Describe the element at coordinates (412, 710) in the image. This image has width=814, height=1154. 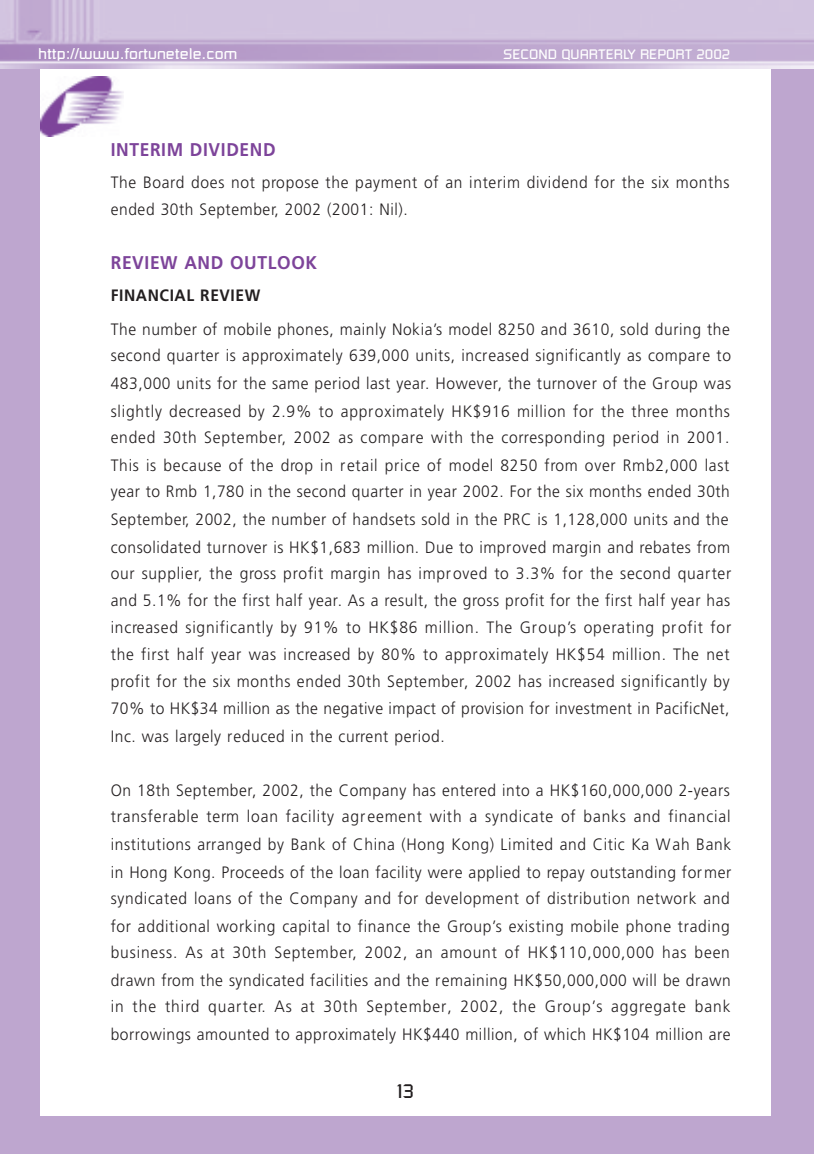
I see `impact` at that location.
